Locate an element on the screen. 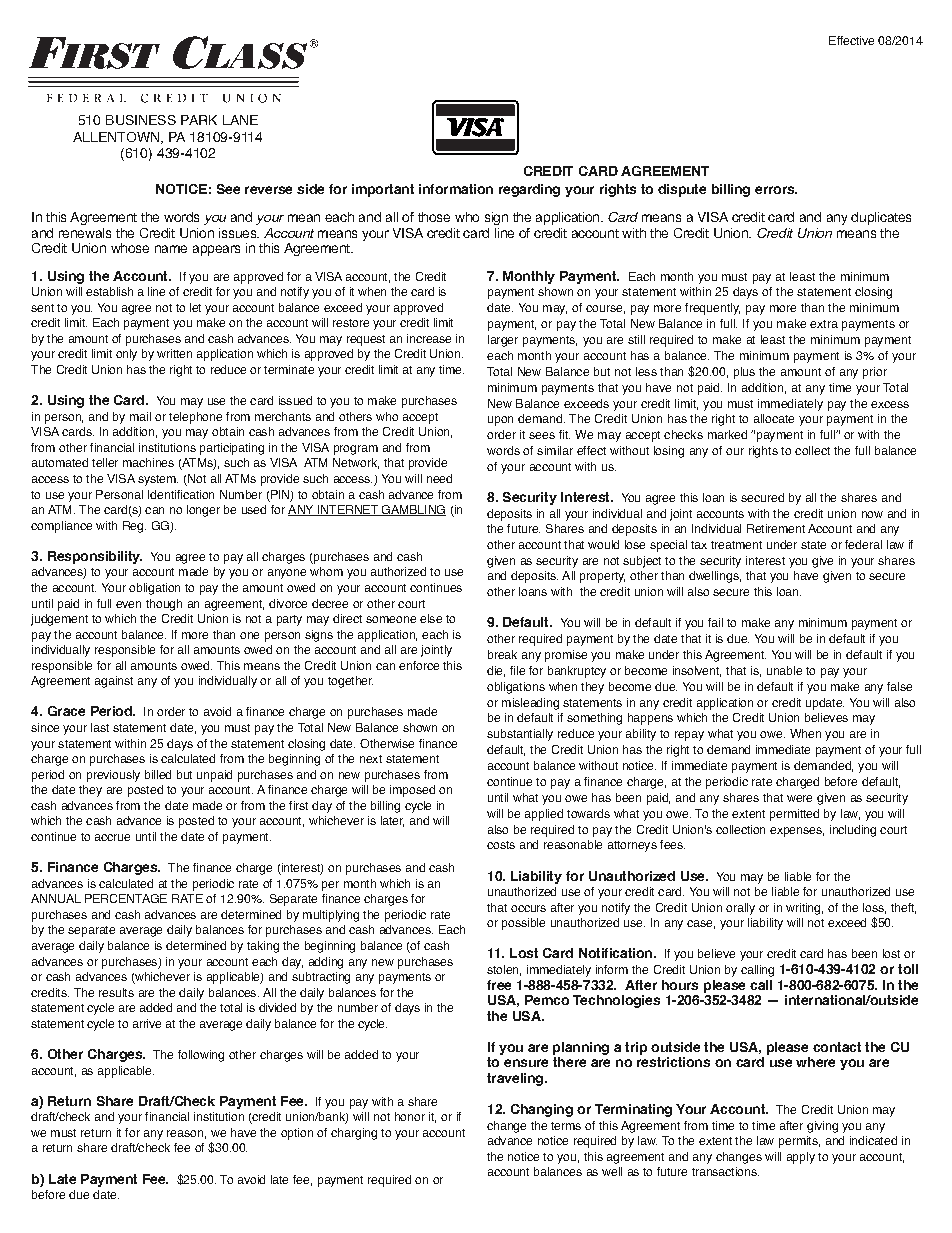 The width and height of the screenshot is (952, 1233). honor is located at coordinates (410, 1116).
